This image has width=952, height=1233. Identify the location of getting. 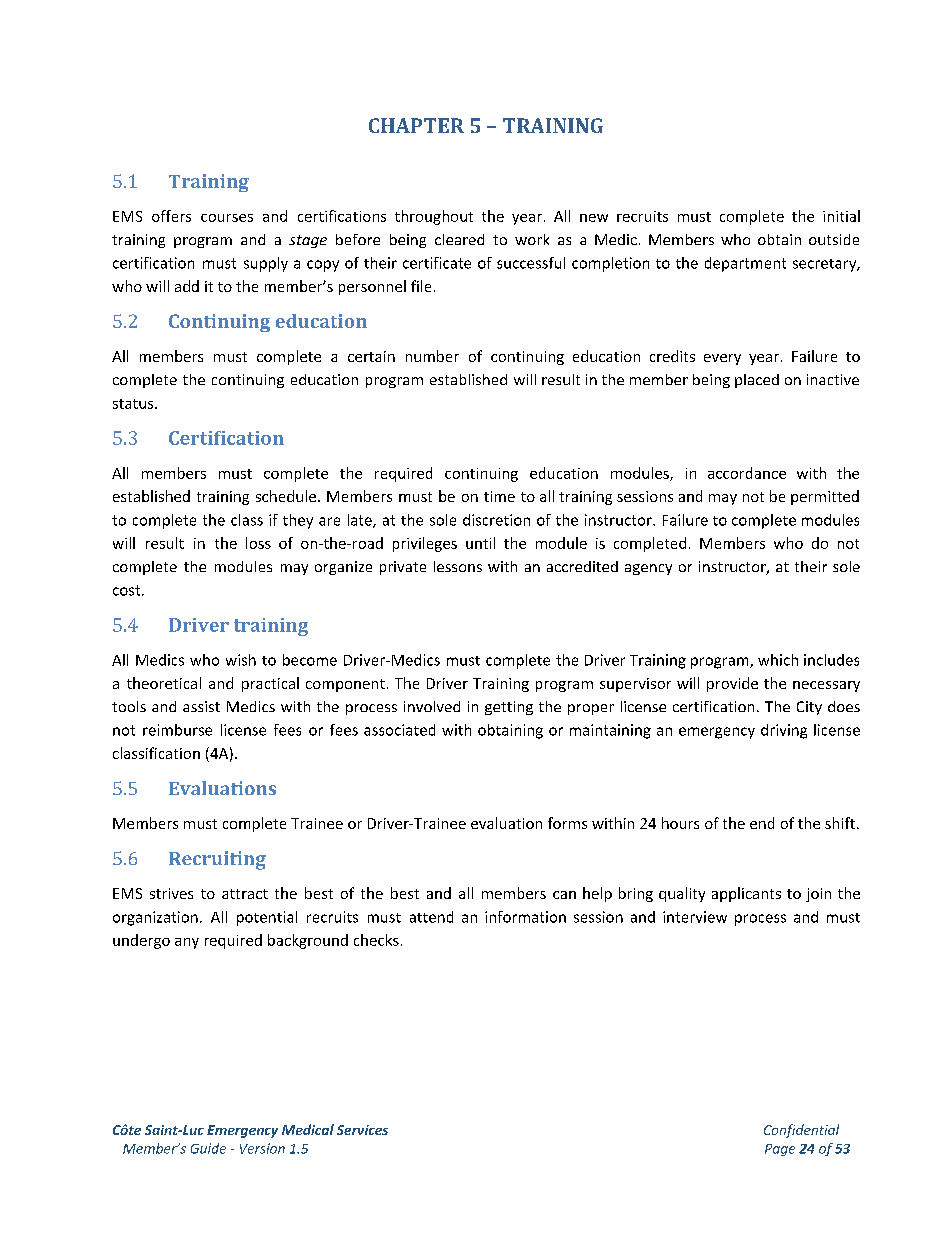
(509, 708).
